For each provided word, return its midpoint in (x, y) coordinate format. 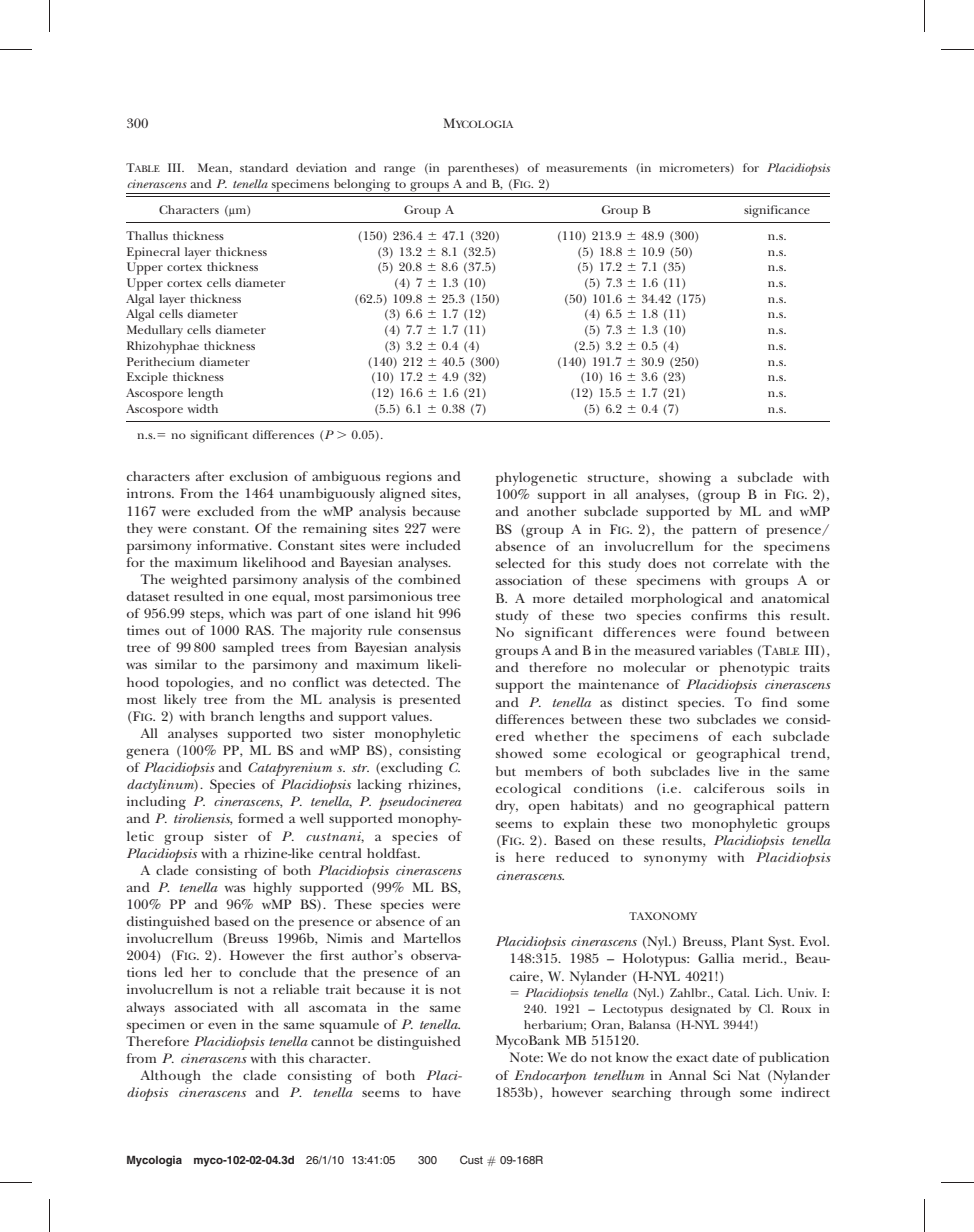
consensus (429, 631)
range (399, 171)
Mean (214, 168)
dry (507, 807)
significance (777, 211)
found (746, 632)
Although (170, 1077)
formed (261, 818)
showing (685, 479)
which (247, 613)
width (202, 408)
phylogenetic (536, 479)
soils (791, 788)
